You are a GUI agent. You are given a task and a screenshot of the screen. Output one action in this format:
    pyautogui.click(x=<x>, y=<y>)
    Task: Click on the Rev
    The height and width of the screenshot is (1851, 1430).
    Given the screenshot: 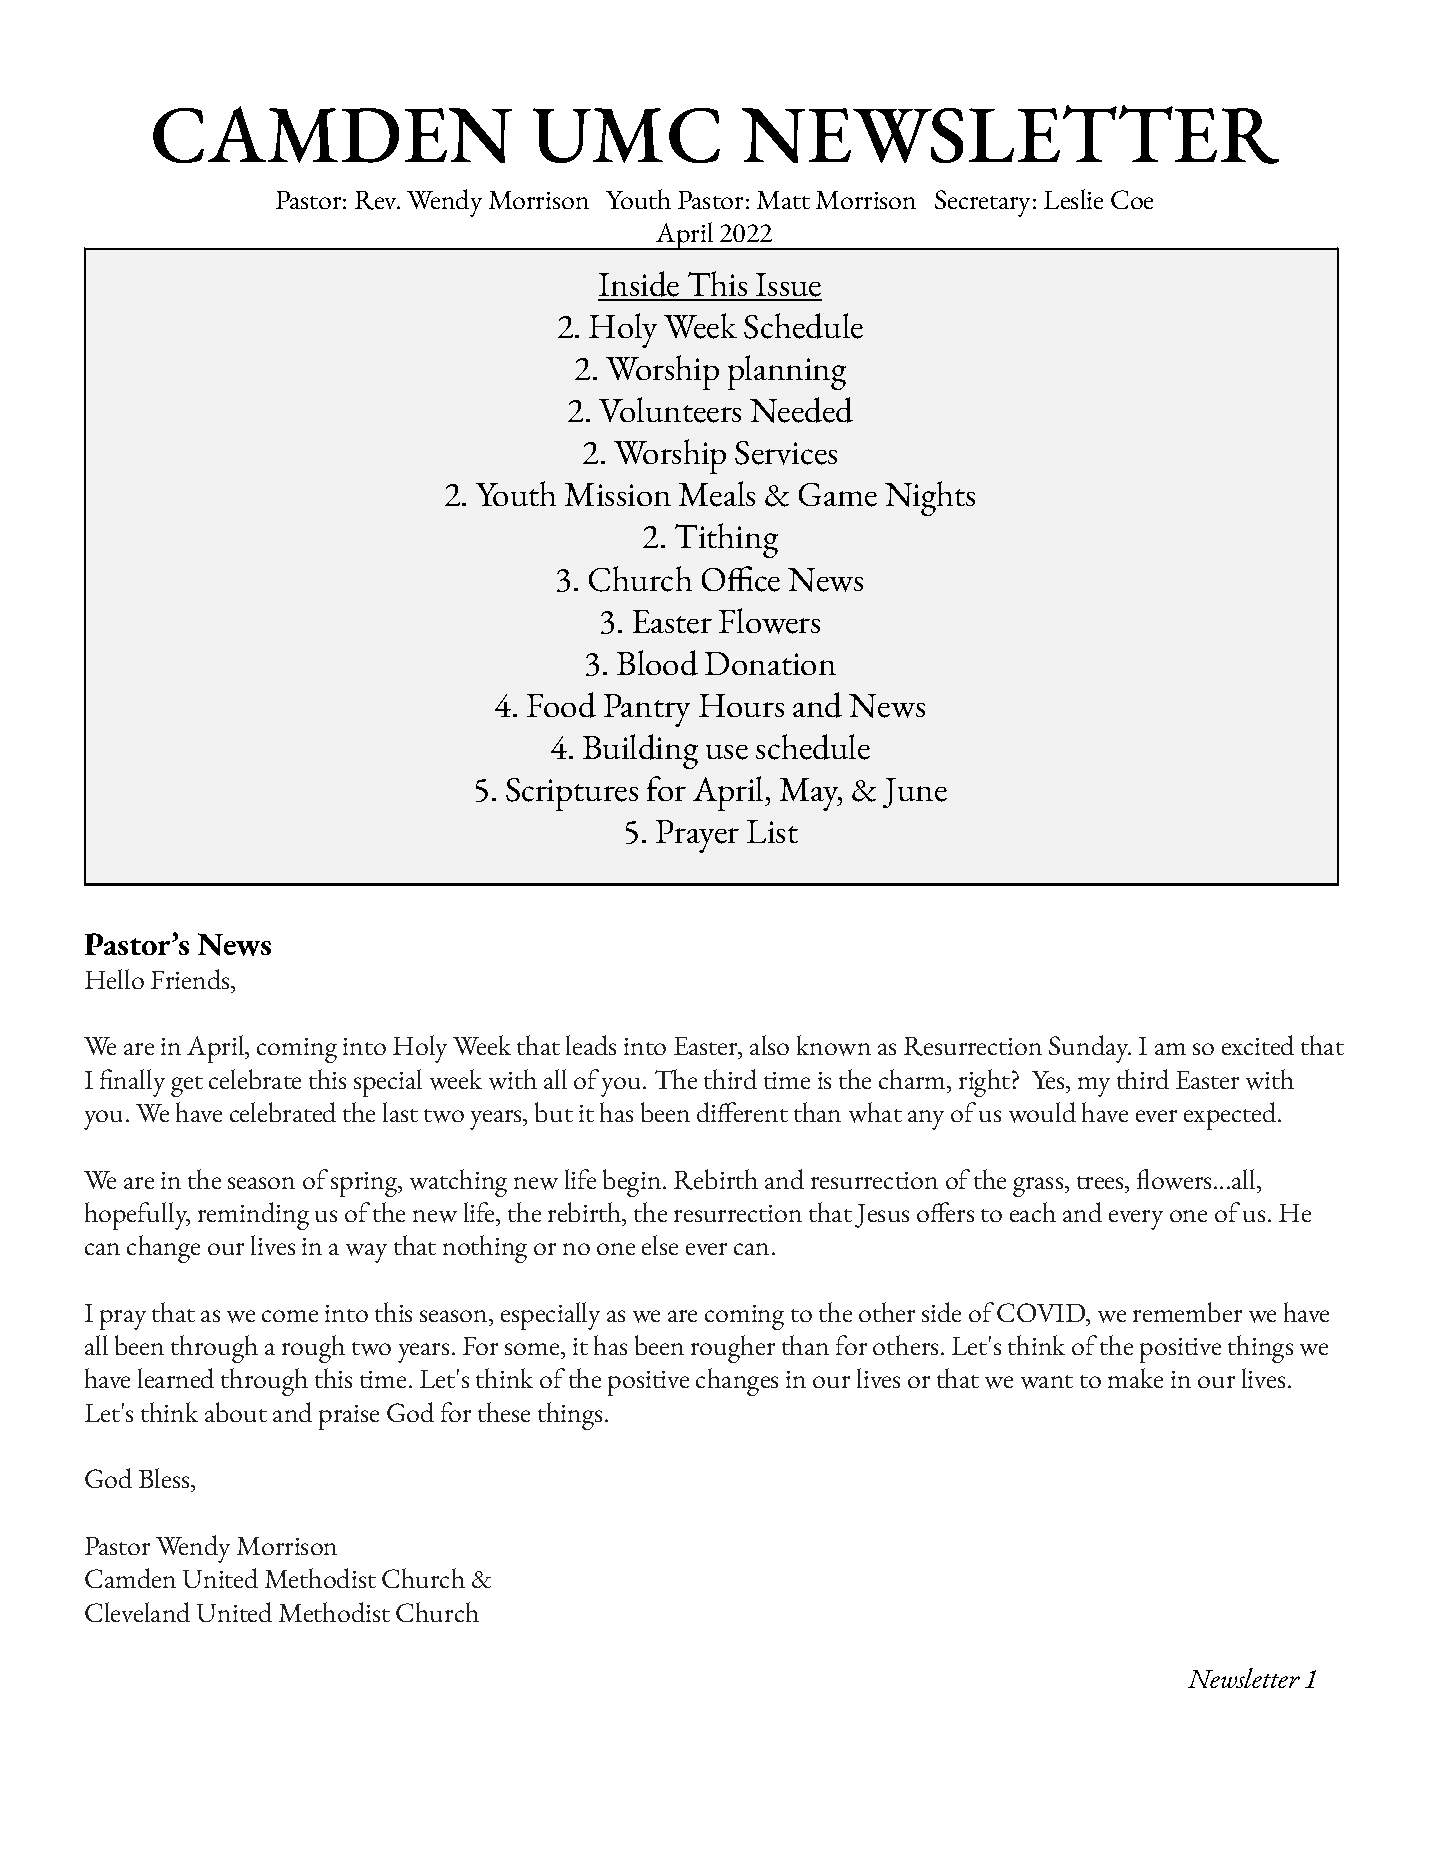 What is the action you would take?
    pyautogui.click(x=377, y=200)
